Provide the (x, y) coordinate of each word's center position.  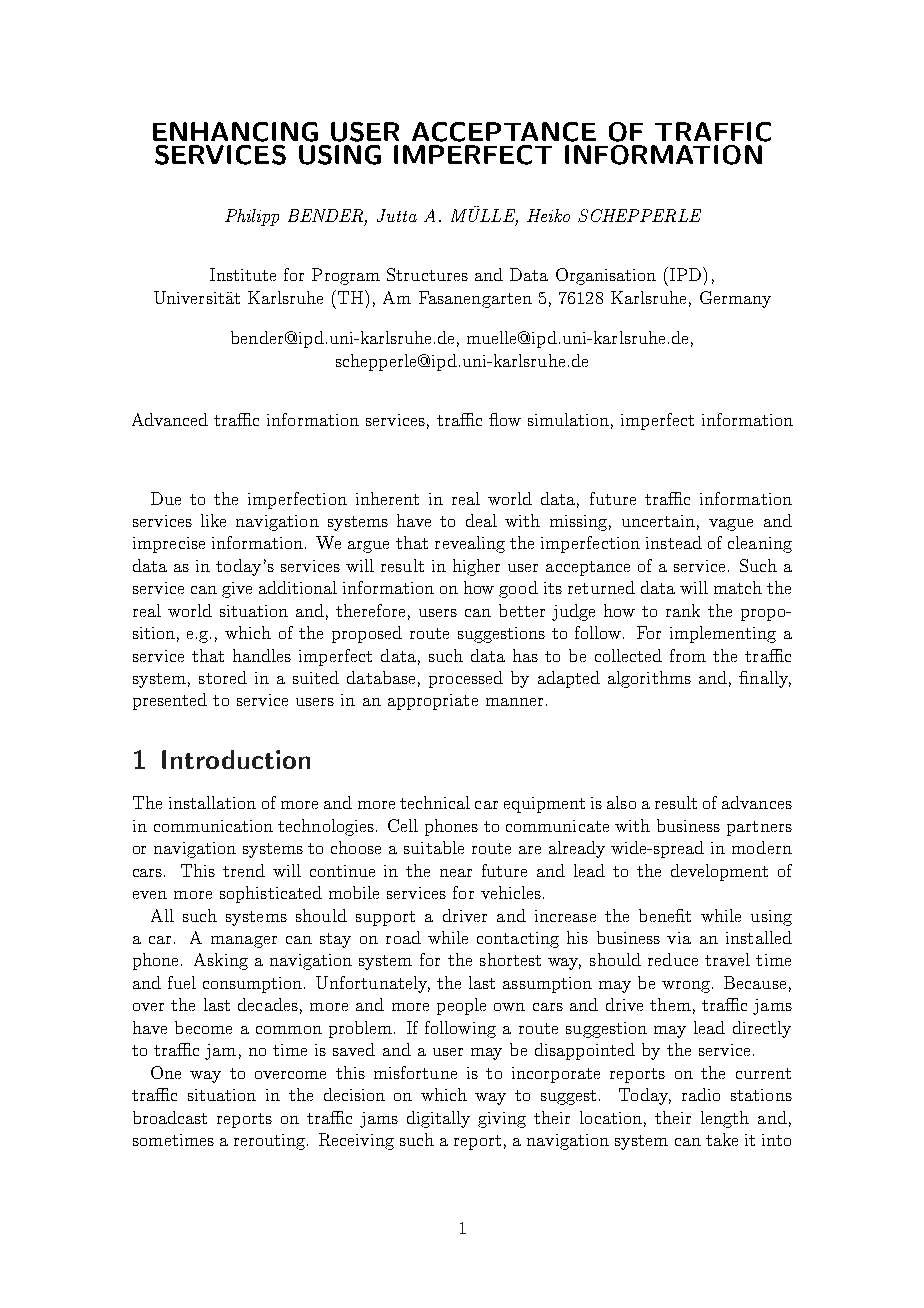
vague (731, 525)
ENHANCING (235, 132)
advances (757, 802)
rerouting (271, 1142)
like (213, 520)
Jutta (397, 215)
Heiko (548, 215)
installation (212, 802)
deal (481, 520)
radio (701, 1094)
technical (435, 802)
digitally (438, 1119)
